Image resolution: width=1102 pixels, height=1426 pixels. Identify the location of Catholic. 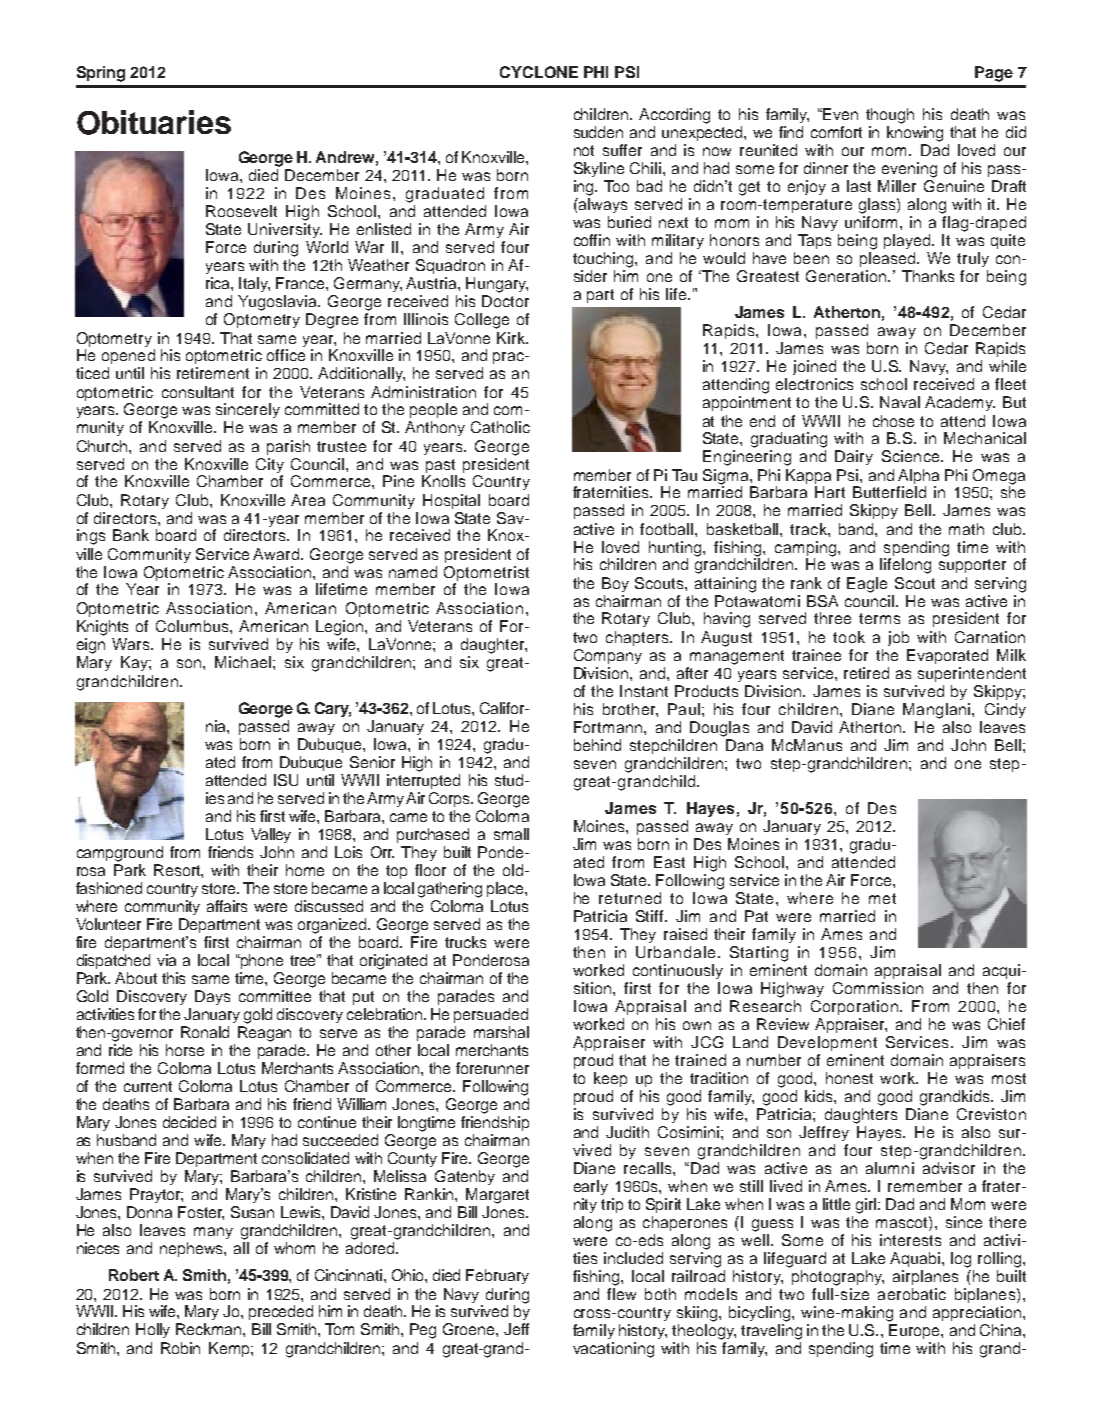
(500, 427).
